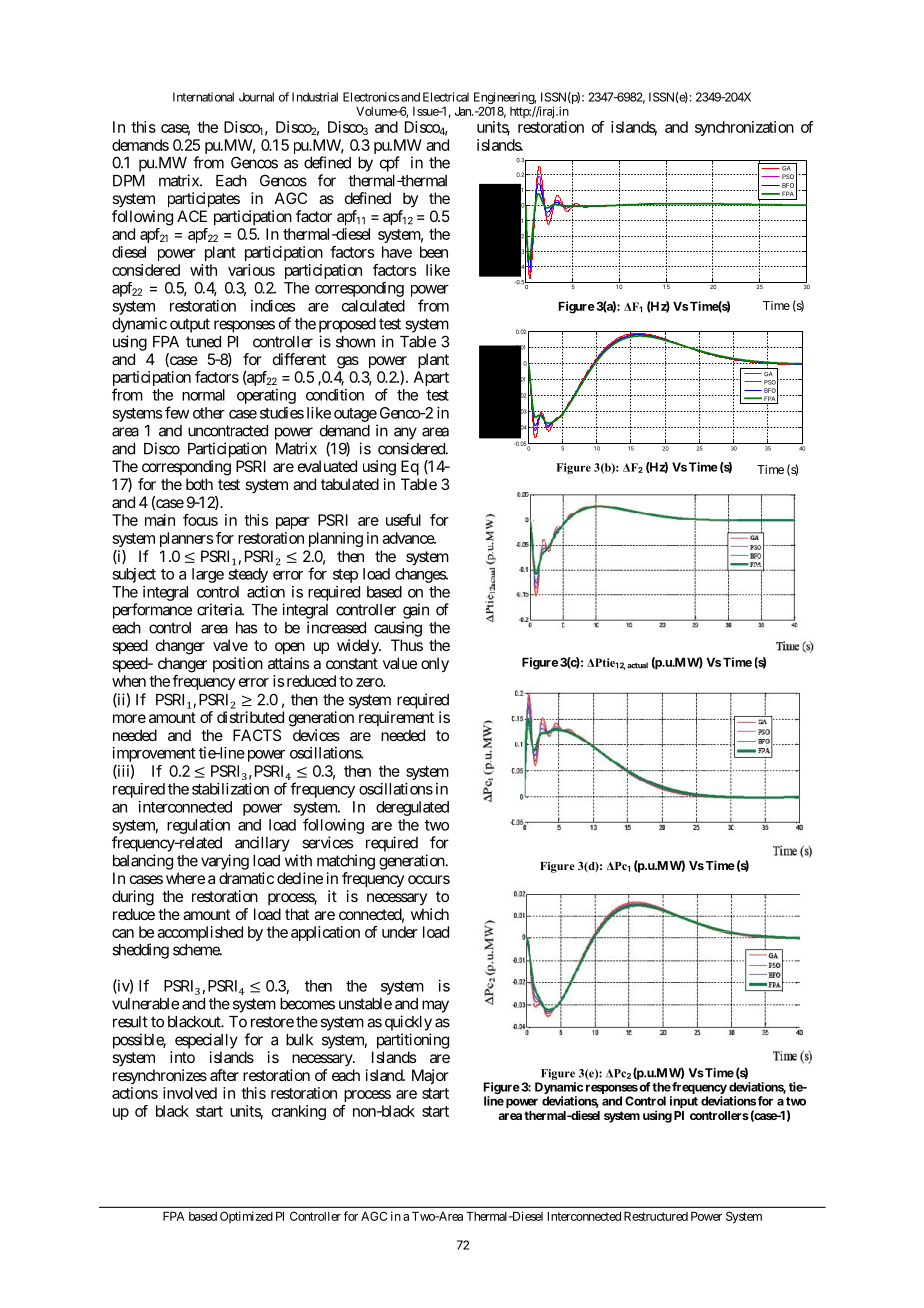  I want to click on Major, so click(430, 1076).
